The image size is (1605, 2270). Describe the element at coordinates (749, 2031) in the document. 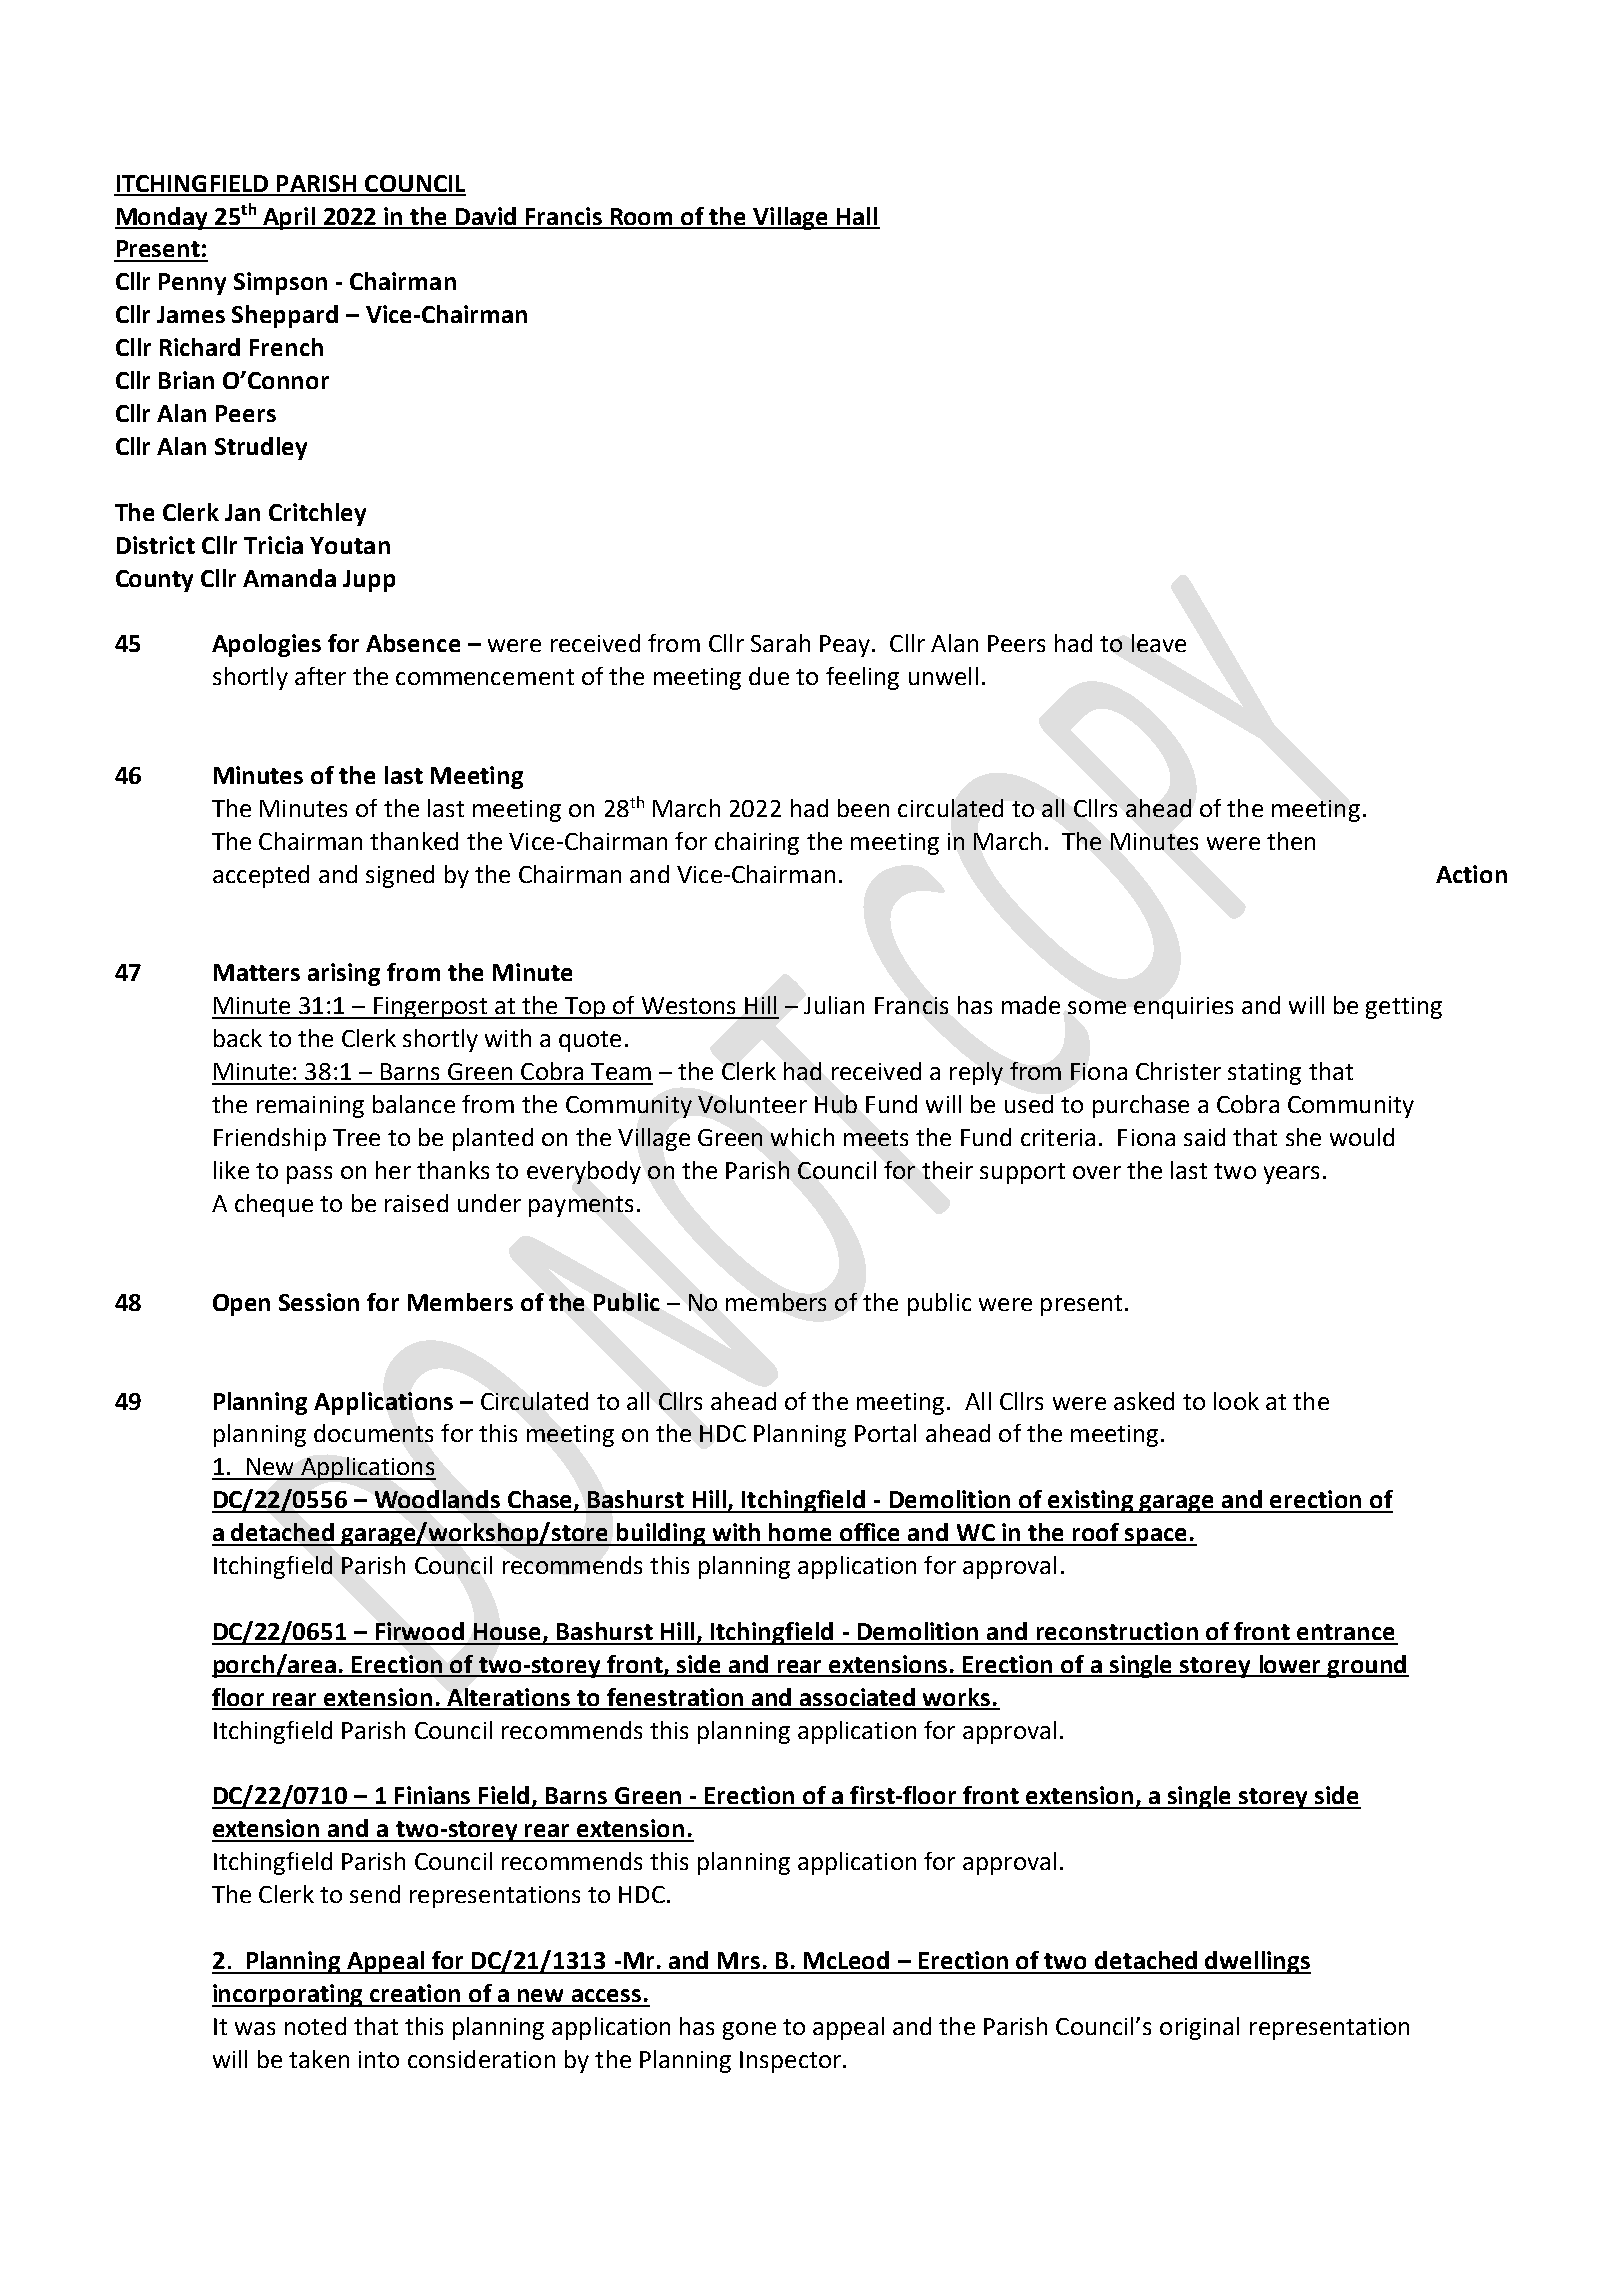

I see `gone` at that location.
